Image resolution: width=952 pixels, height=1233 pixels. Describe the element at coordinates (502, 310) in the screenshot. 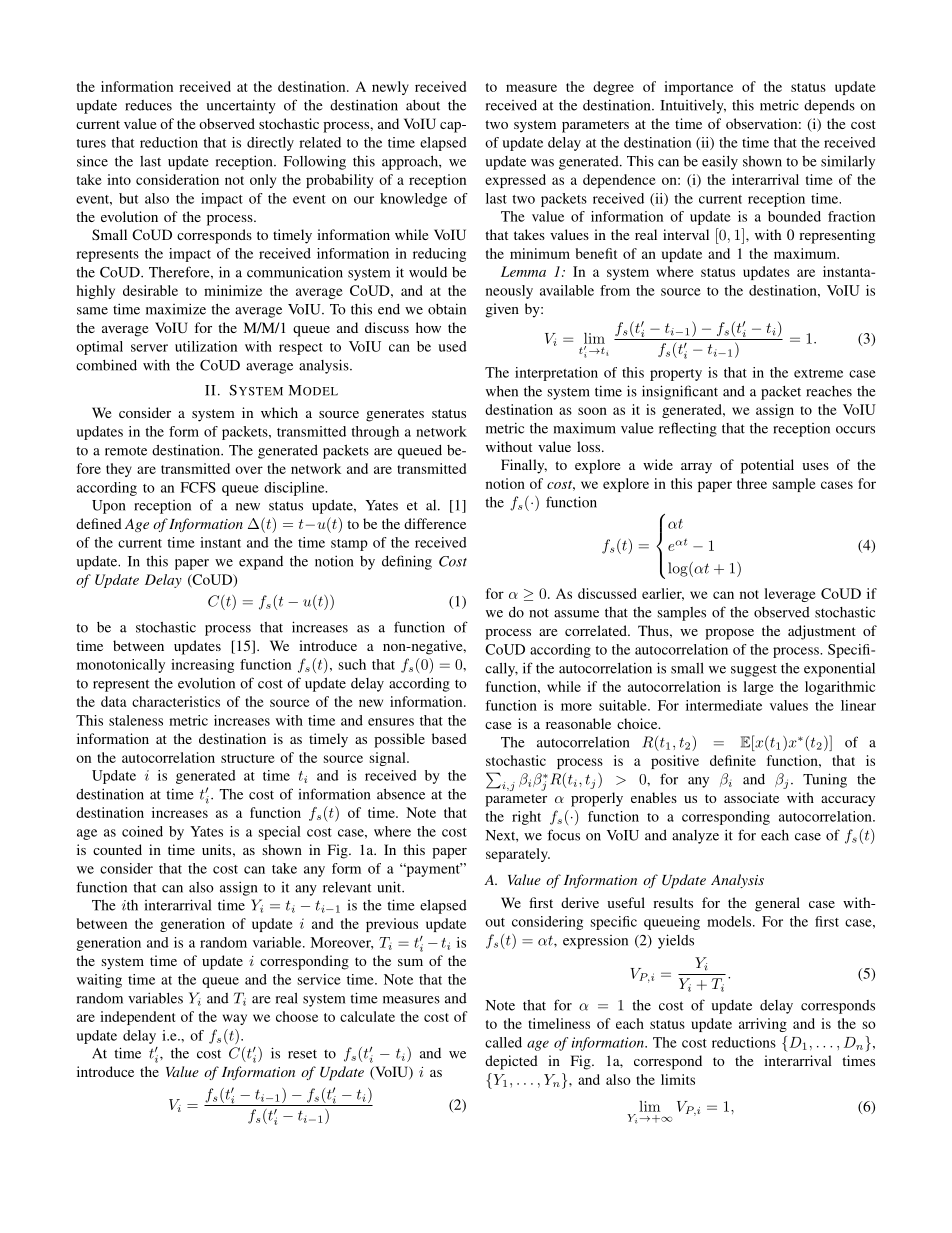

I see `given` at that location.
